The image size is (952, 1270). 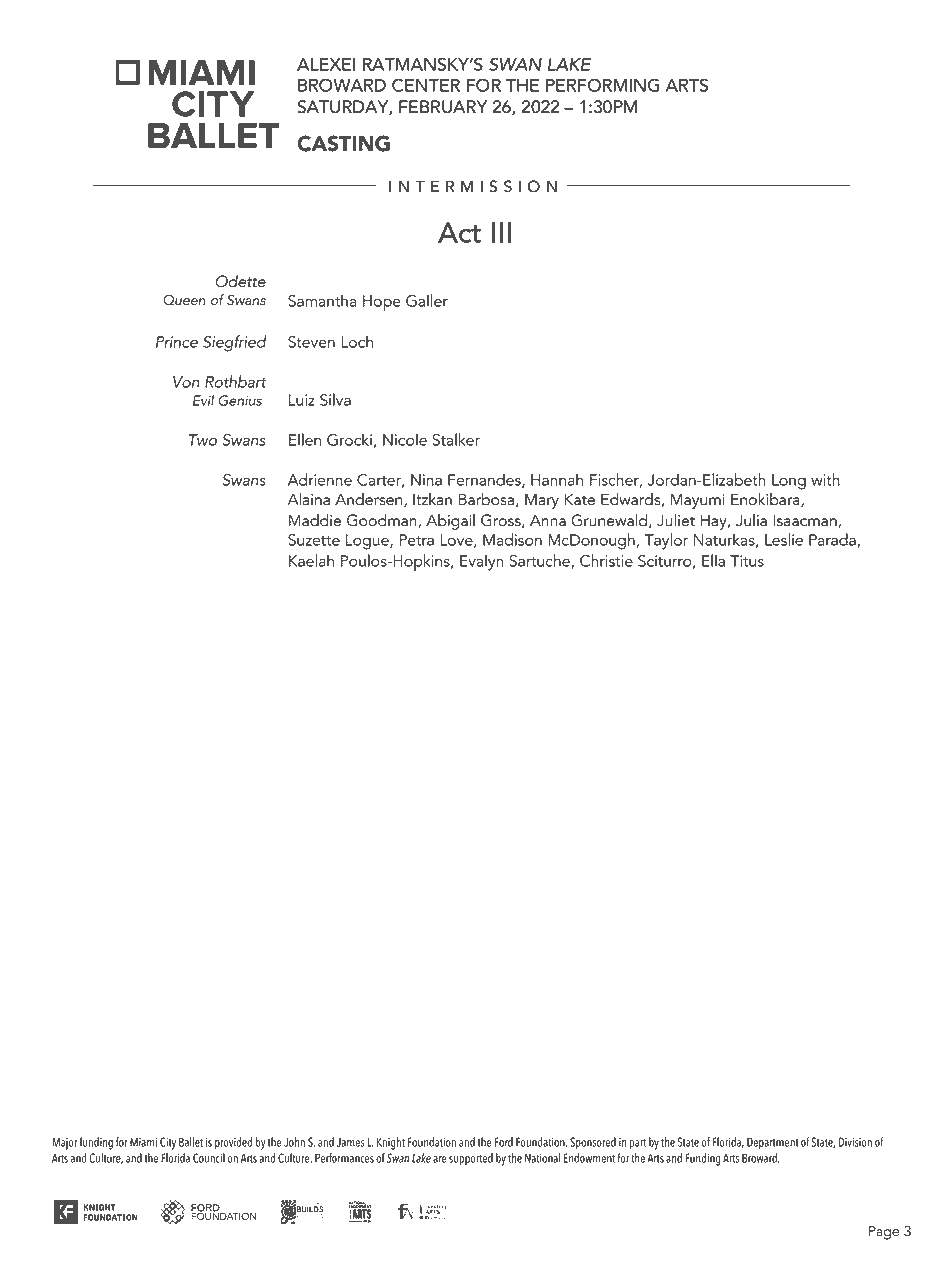 What do you see at coordinates (443, 107) in the document?
I see `FEBRUARY` at bounding box center [443, 107].
